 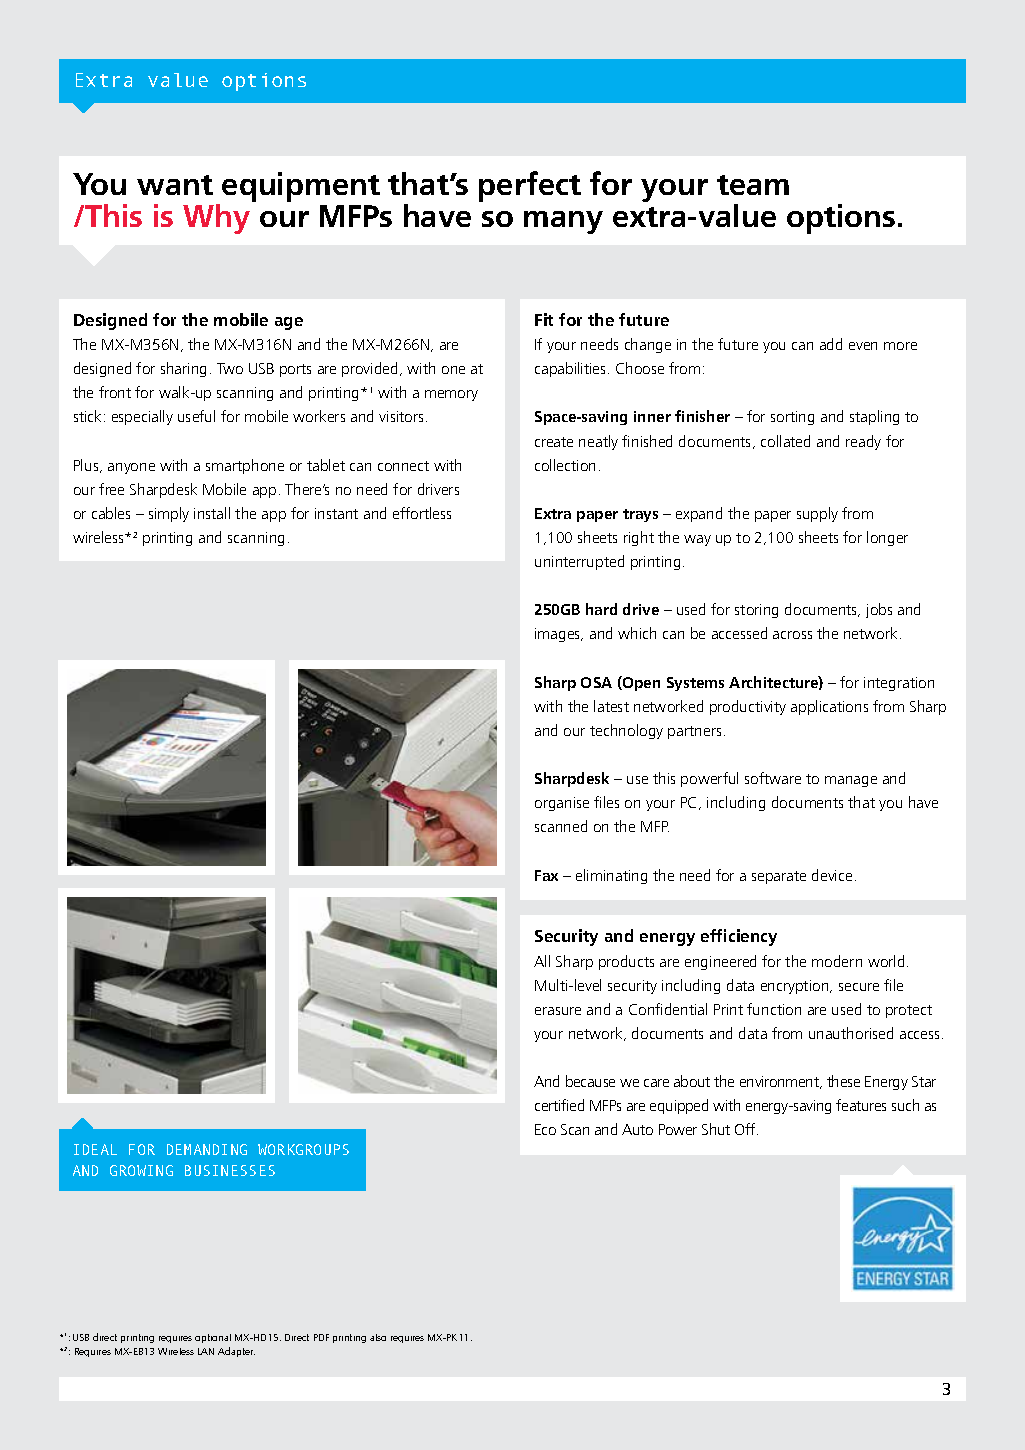 I want to click on team, so click(x=753, y=185).
